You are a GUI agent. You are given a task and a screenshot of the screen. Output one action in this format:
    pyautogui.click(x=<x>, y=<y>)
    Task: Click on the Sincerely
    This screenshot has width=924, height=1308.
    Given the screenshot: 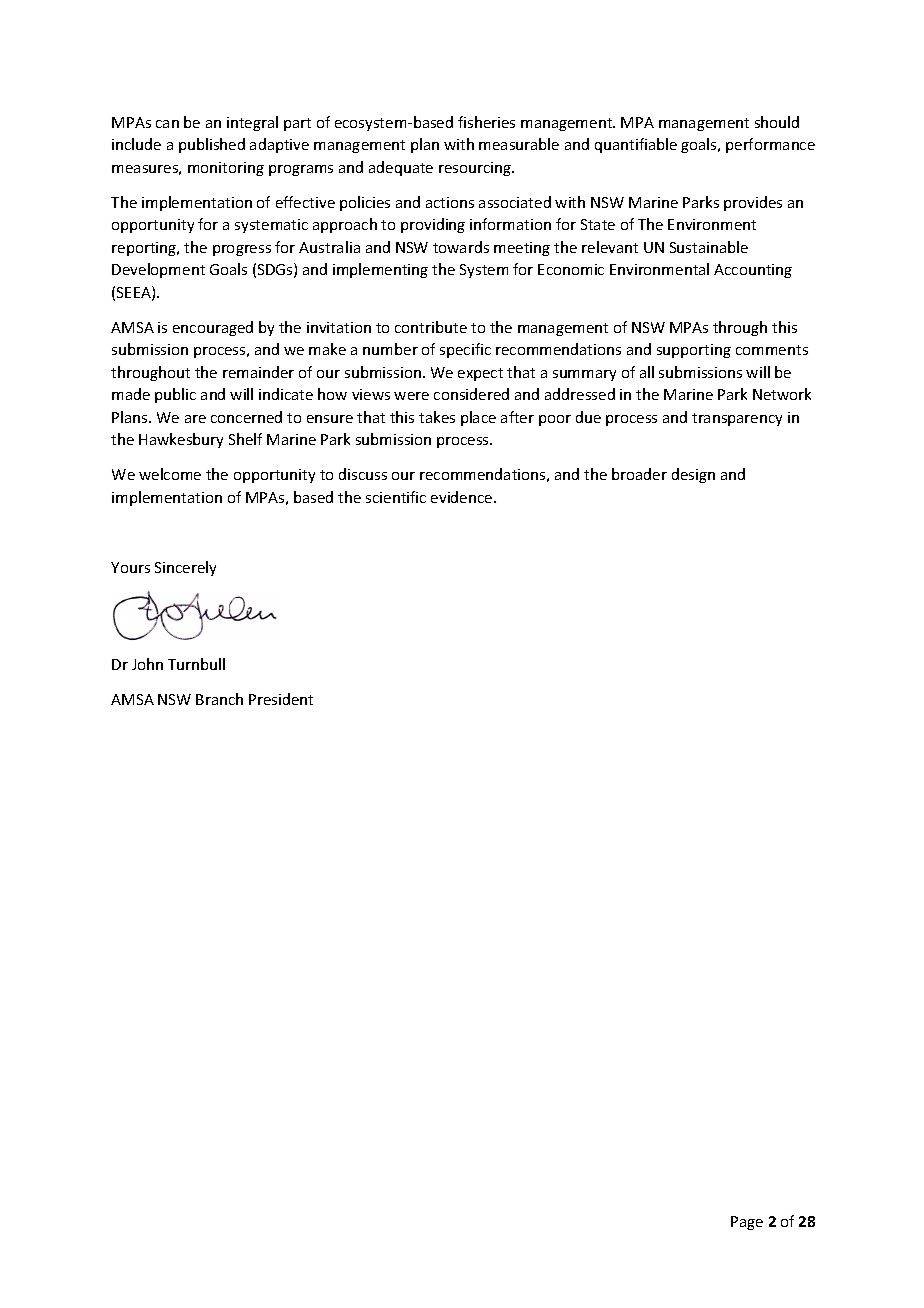 What is the action you would take?
    pyautogui.click(x=185, y=568)
